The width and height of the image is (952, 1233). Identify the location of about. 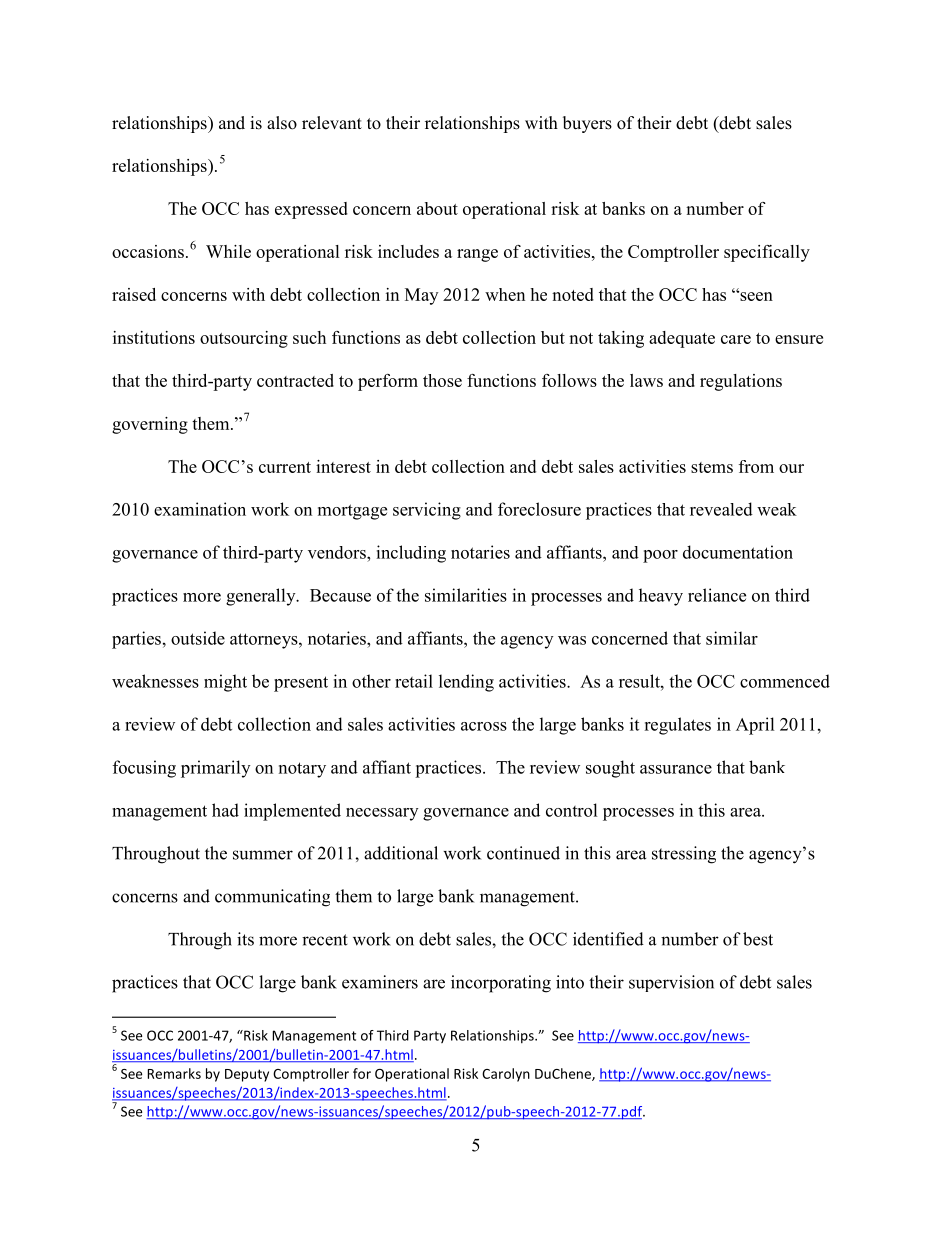
(437, 208).
